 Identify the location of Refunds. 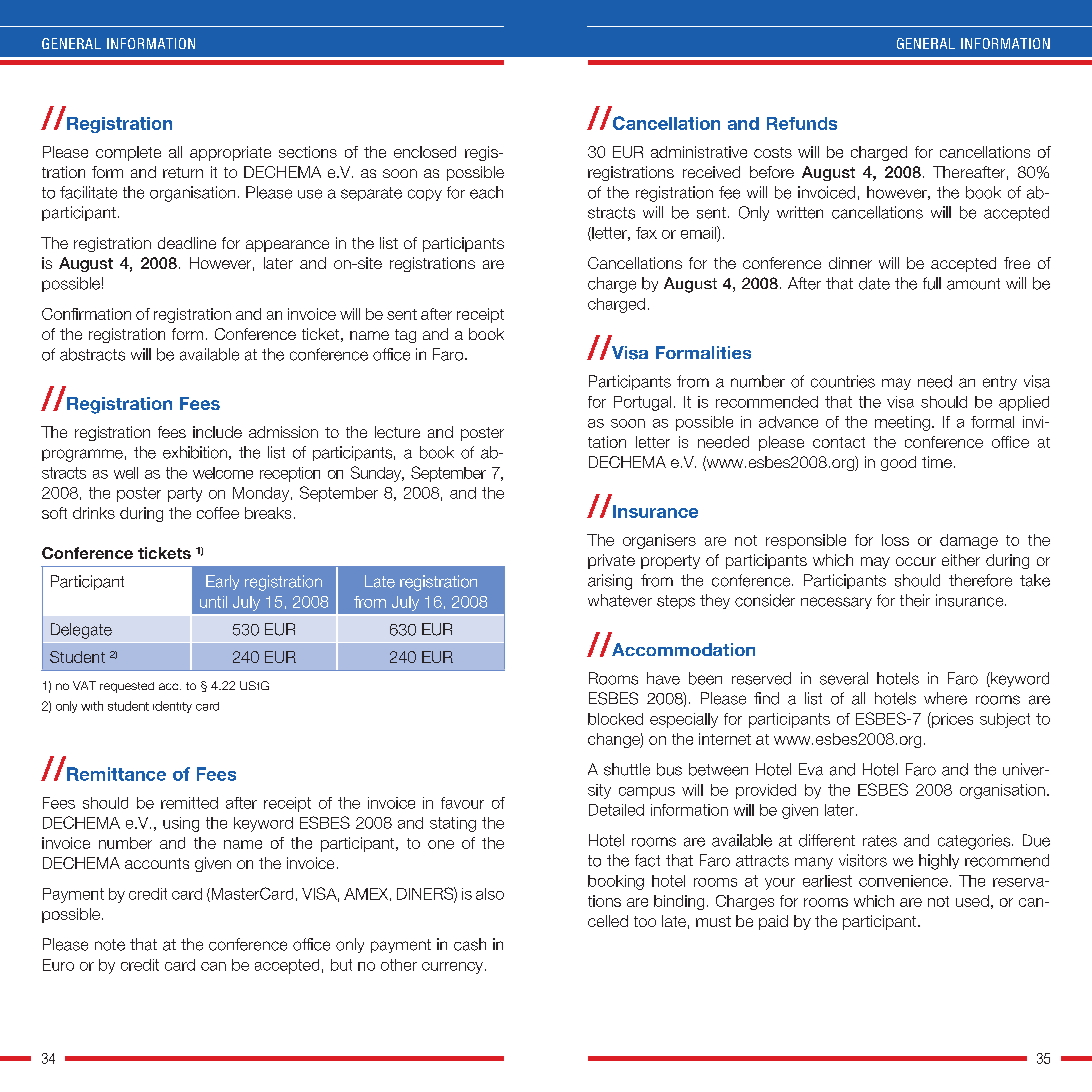
(802, 123).
